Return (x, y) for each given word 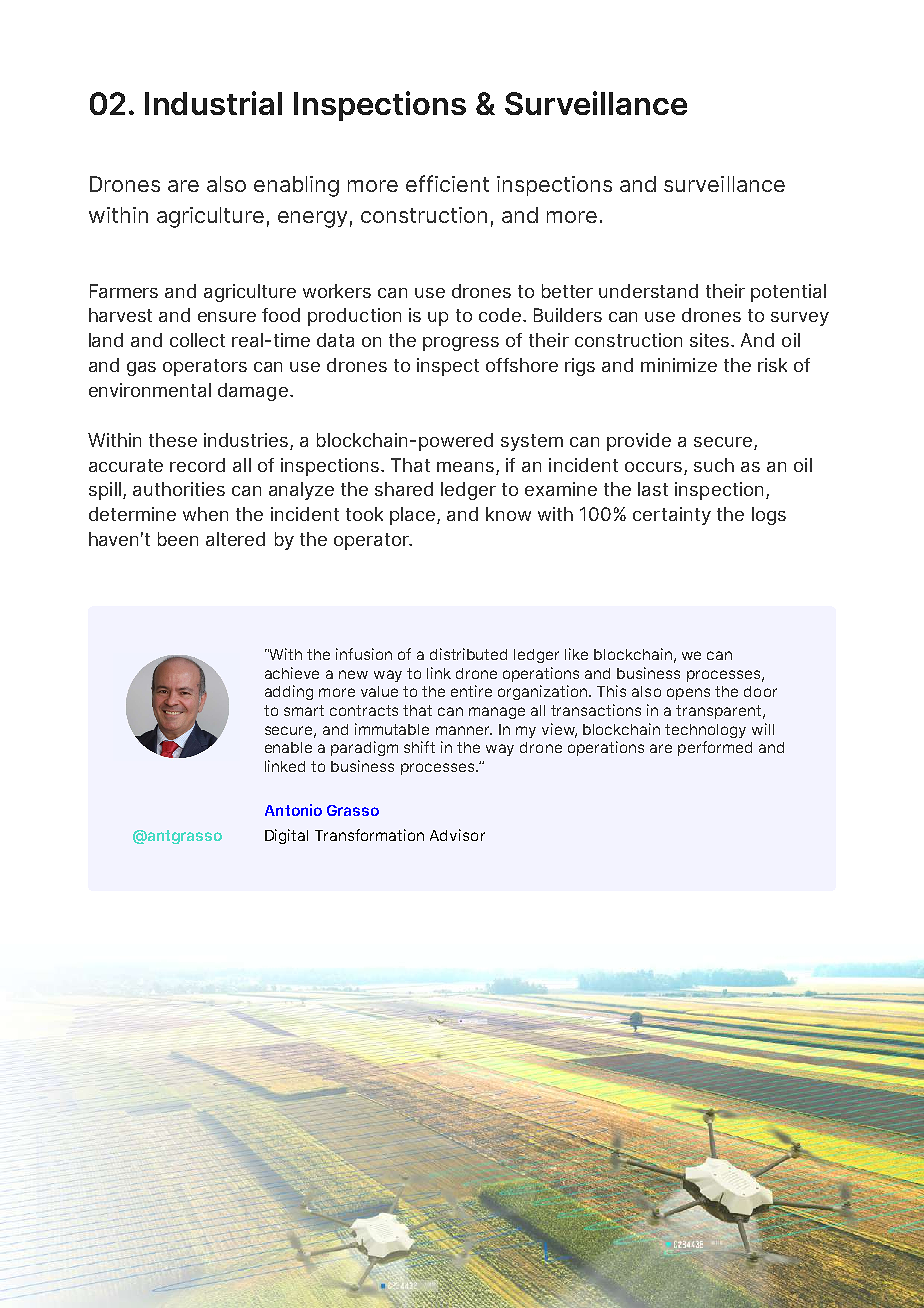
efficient (447, 183)
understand (648, 291)
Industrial (213, 103)
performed (715, 748)
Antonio (293, 810)
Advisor (457, 835)
